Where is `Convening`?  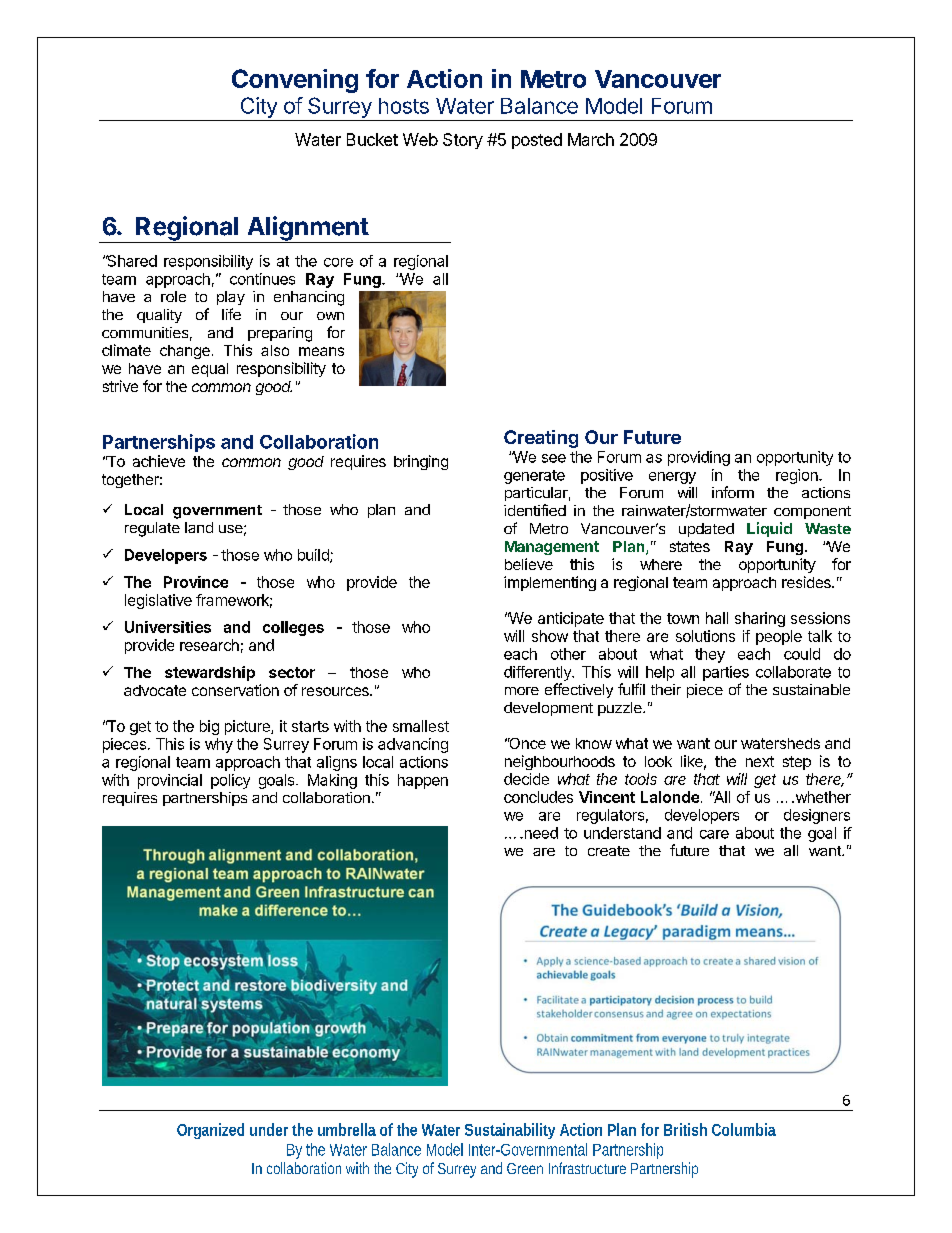 Convening is located at coordinates (295, 81).
